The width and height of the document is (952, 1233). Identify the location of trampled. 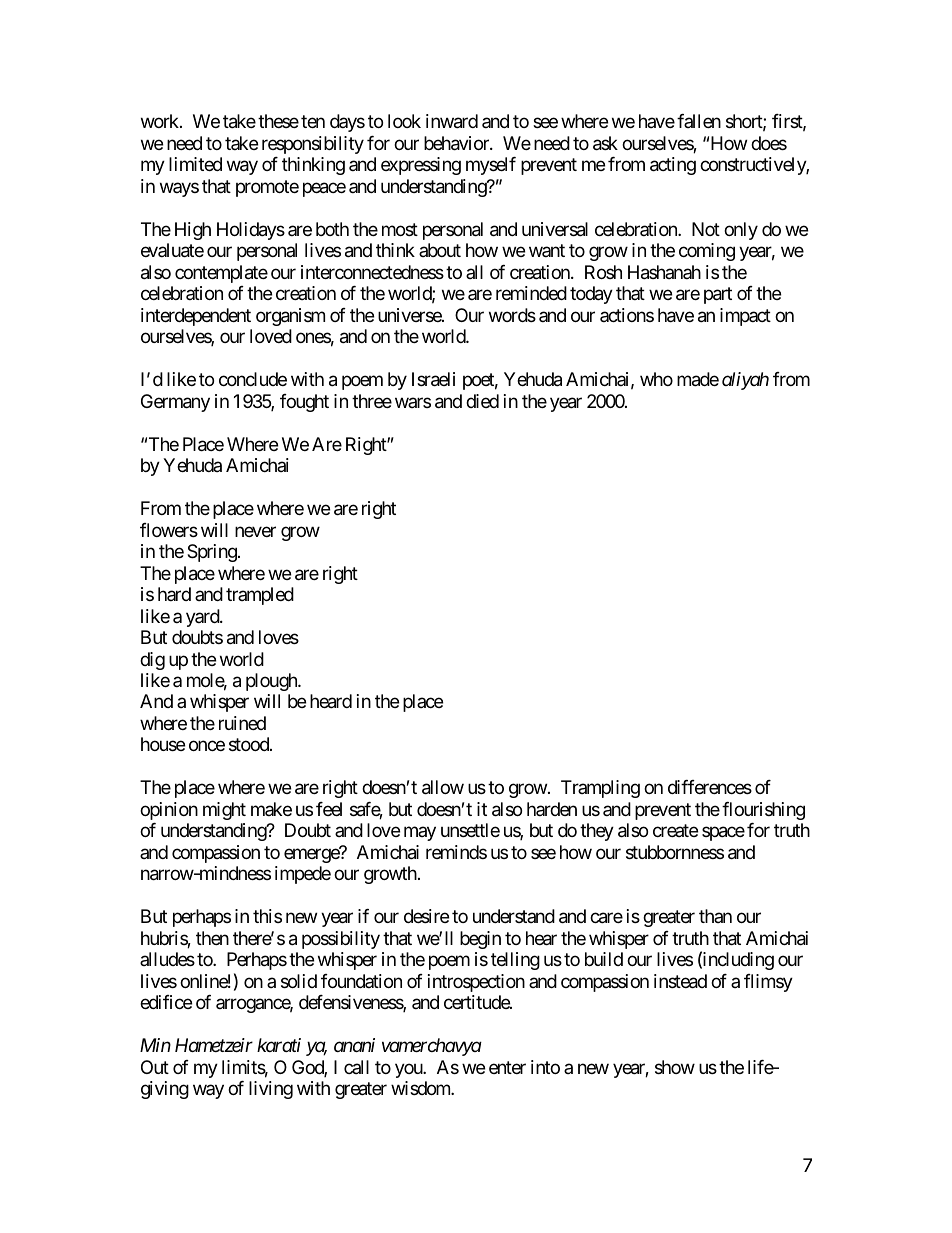
(260, 596).
